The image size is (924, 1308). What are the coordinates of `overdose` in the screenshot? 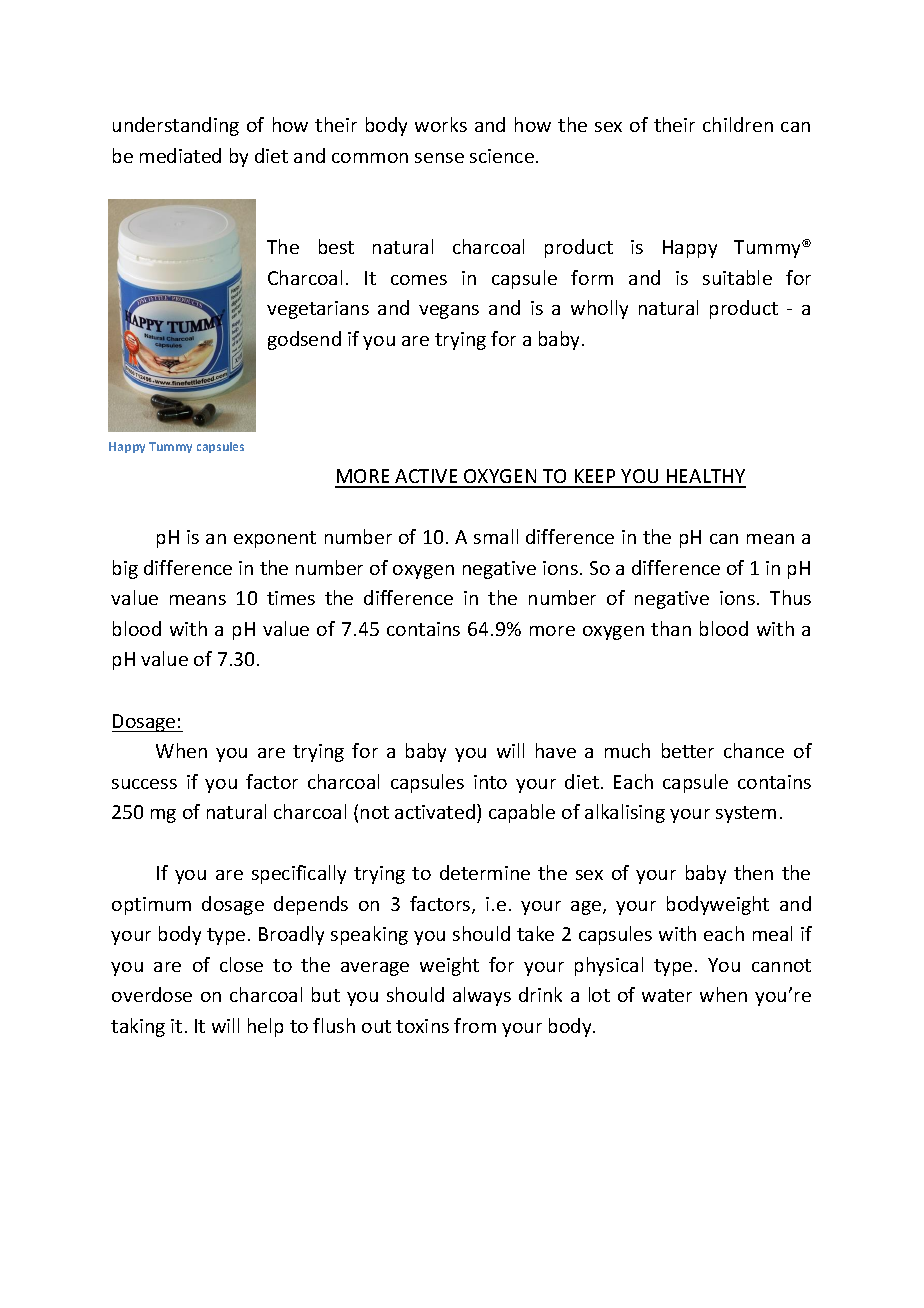 It's located at (152, 994).
